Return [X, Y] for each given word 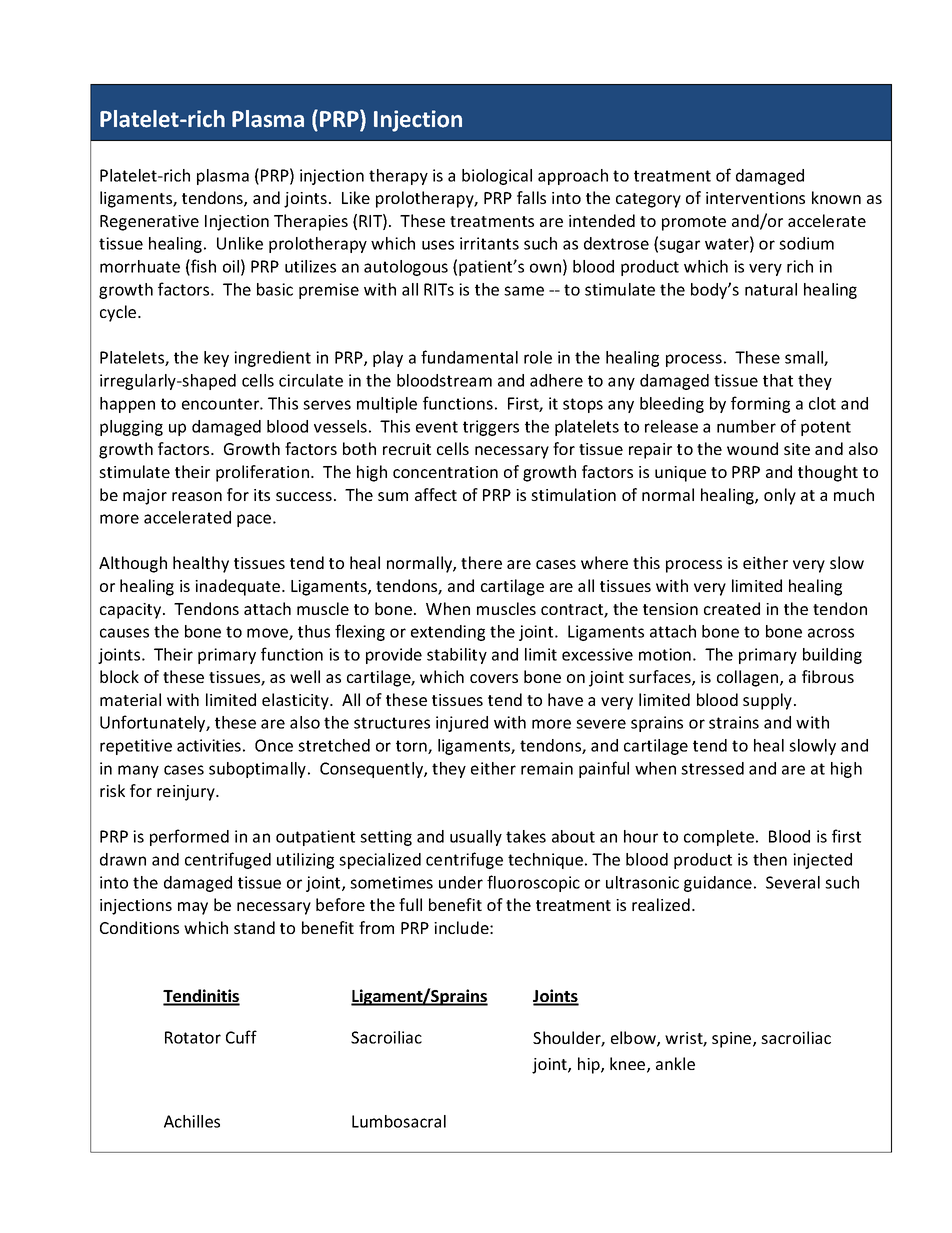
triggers [491, 428]
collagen [749, 678]
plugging [131, 428]
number [746, 426]
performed [189, 837]
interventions [755, 198]
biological [497, 177]
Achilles [192, 1121]
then [770, 859]
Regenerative [149, 223]
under [461, 882]
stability [457, 656]
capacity [132, 611]
